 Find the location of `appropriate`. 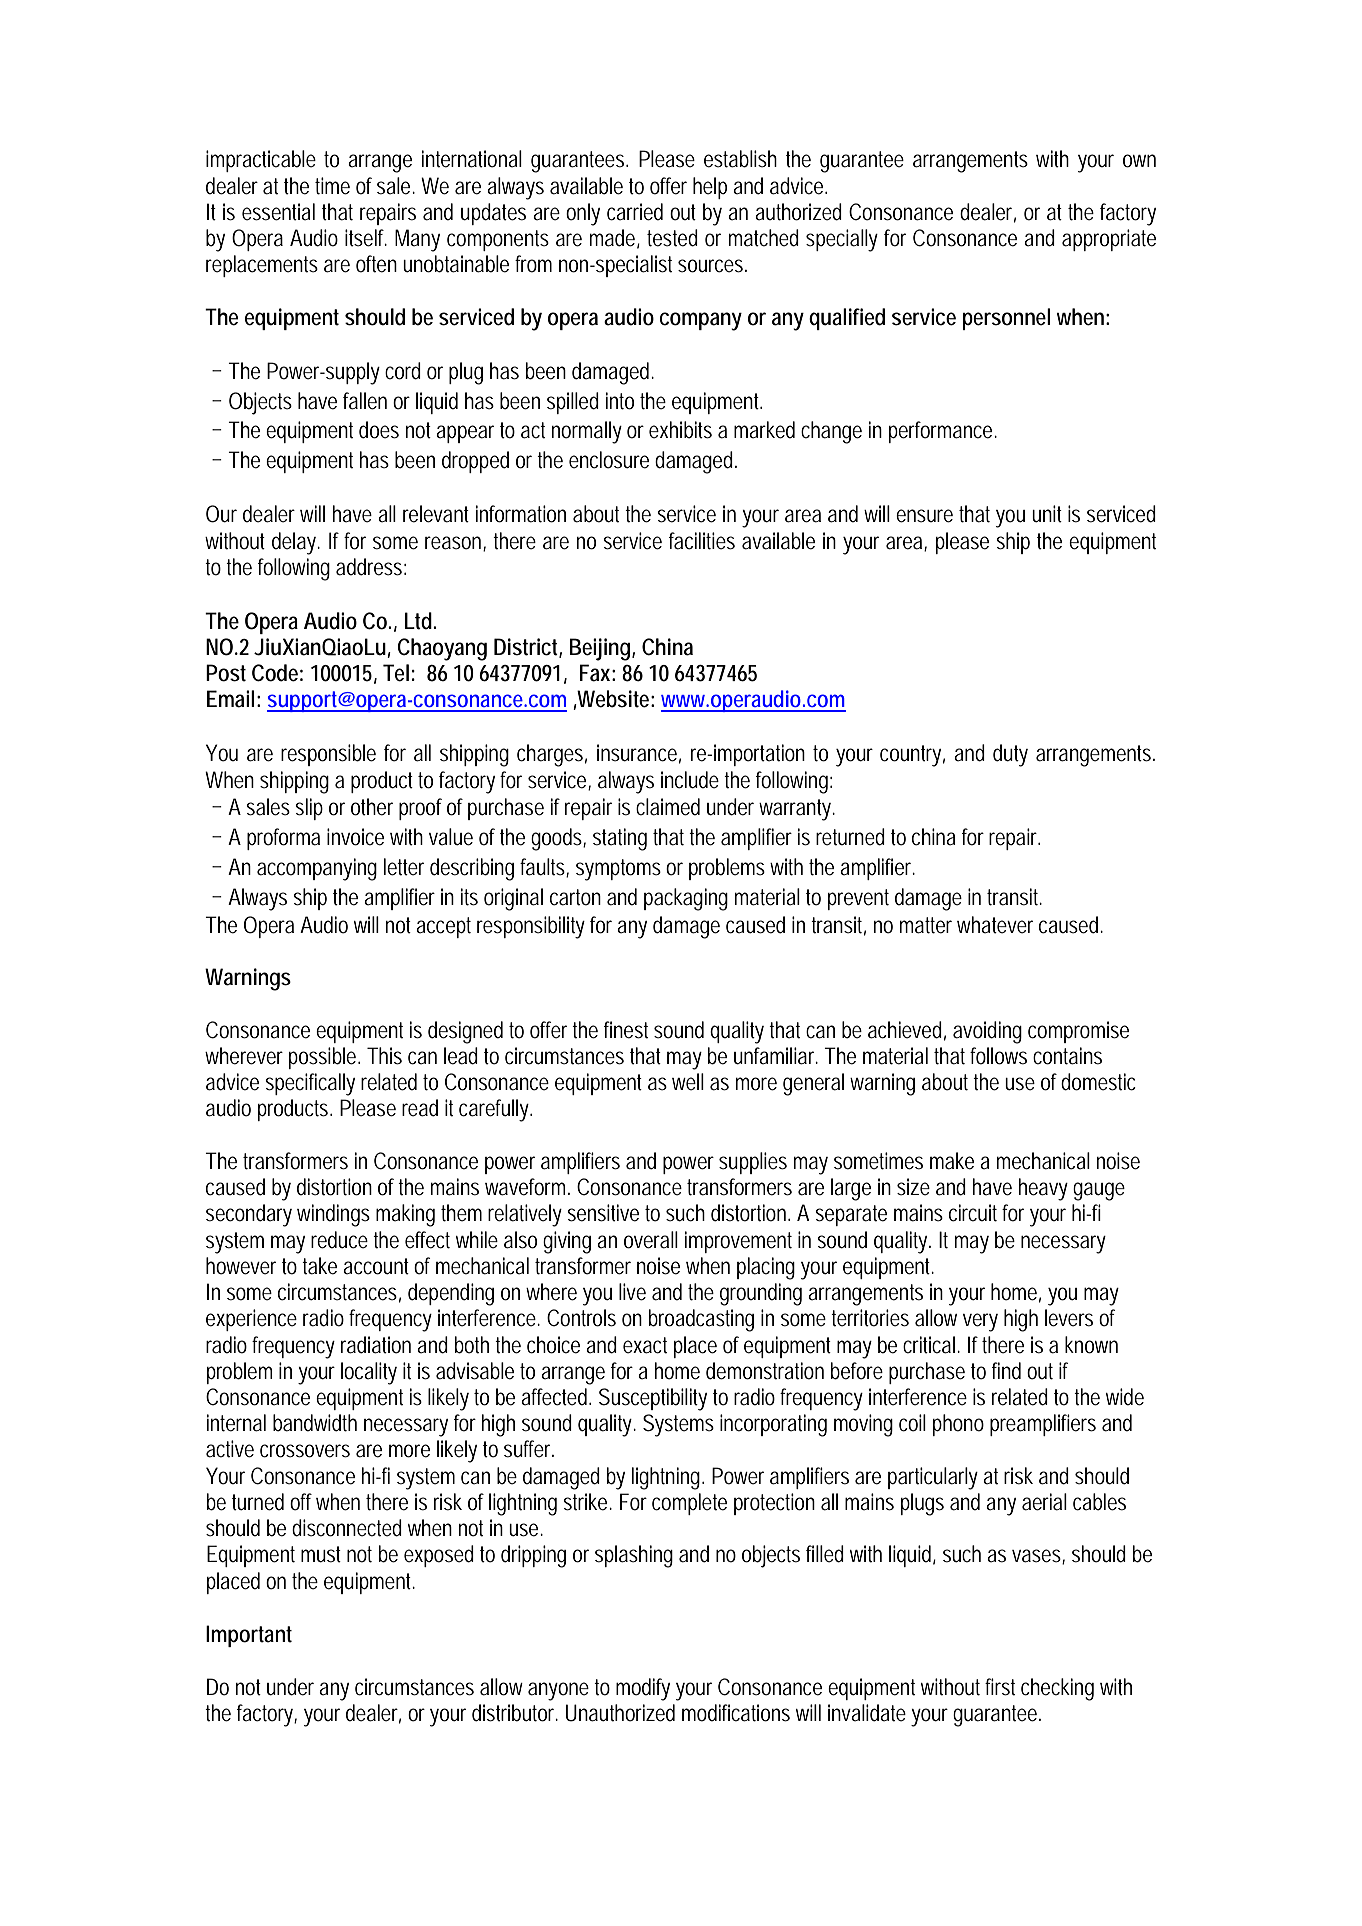

appropriate is located at coordinates (1109, 240).
